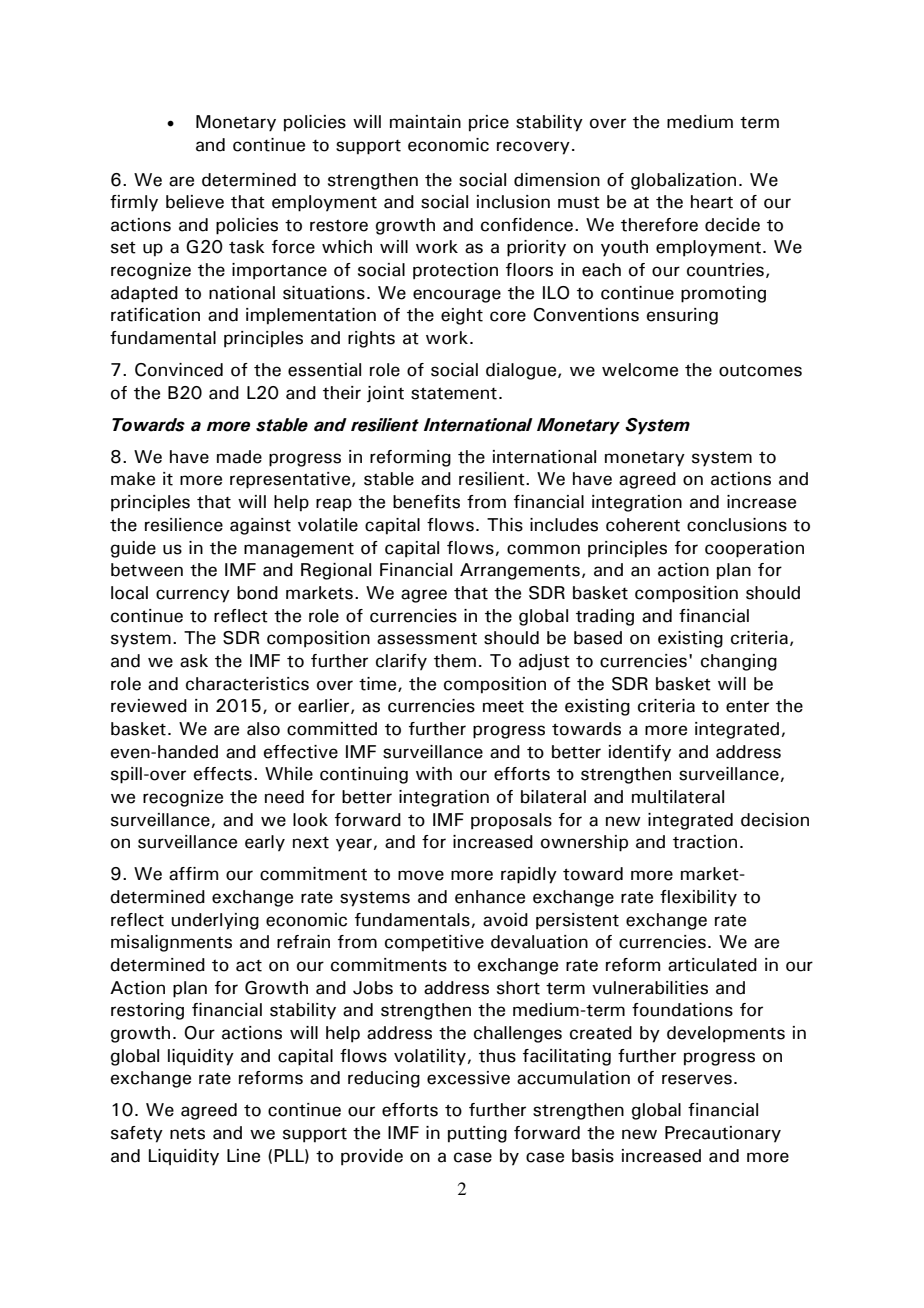 The height and width of the image is (1308, 924). Describe the element at coordinates (723, 1134) in the image. I see `Precautionary` at that location.
